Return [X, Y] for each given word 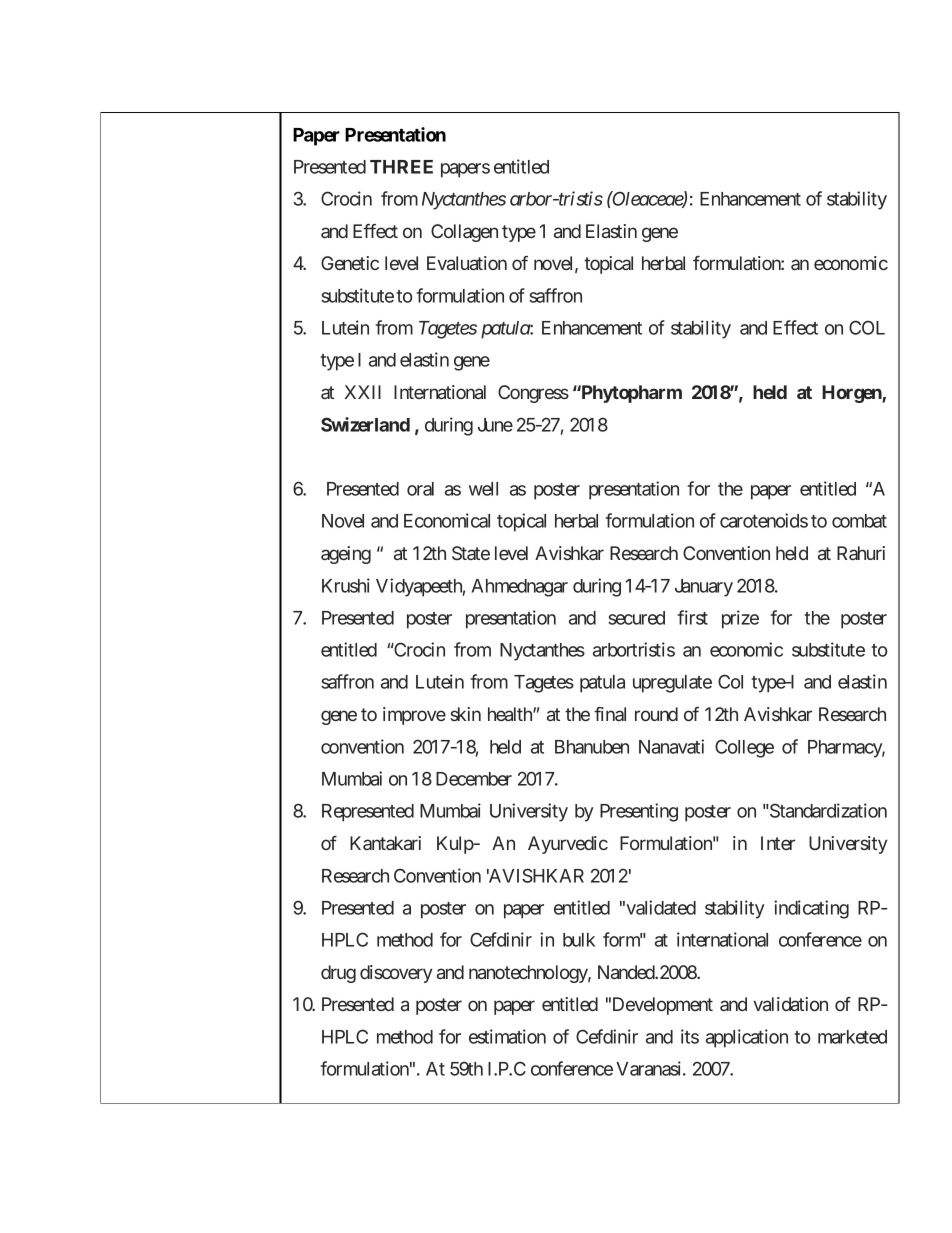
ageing [346, 555]
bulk [579, 940]
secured [636, 618]
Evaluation [467, 263]
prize [740, 619]
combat [859, 521]
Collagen [464, 233]
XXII [363, 392]
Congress [533, 394]
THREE [401, 167]
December [474, 779]
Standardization [827, 810]
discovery [396, 974]
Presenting [639, 812]
